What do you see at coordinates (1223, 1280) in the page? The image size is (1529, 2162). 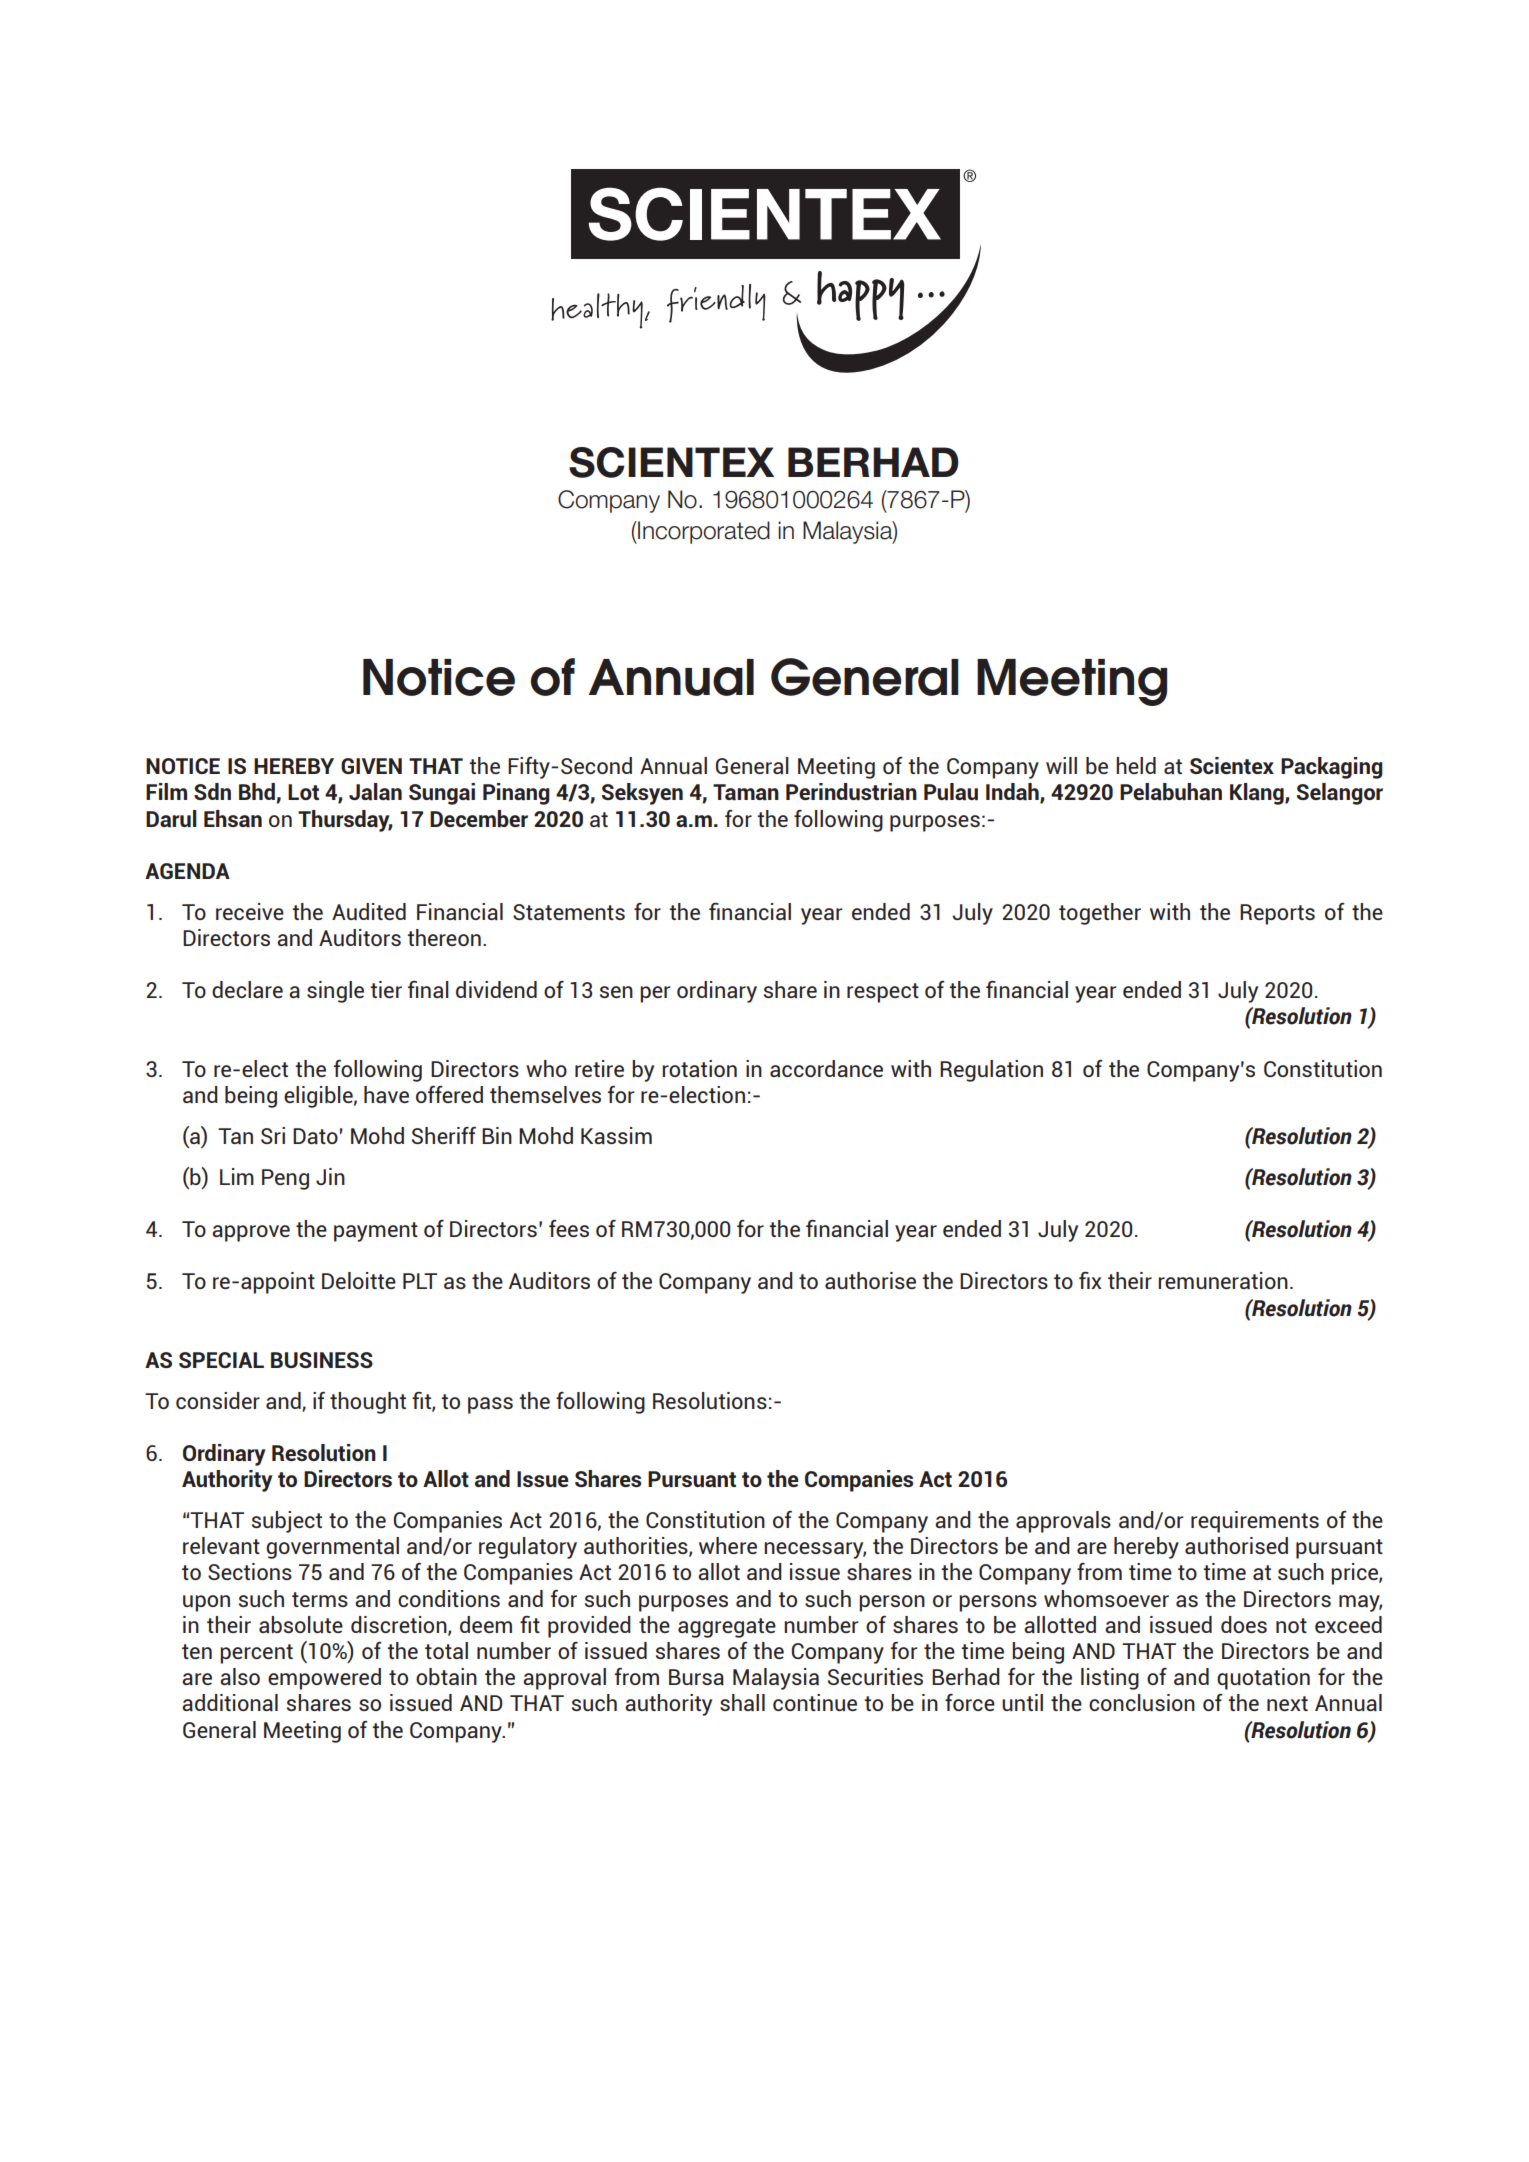 I see `remuneration` at bounding box center [1223, 1280].
